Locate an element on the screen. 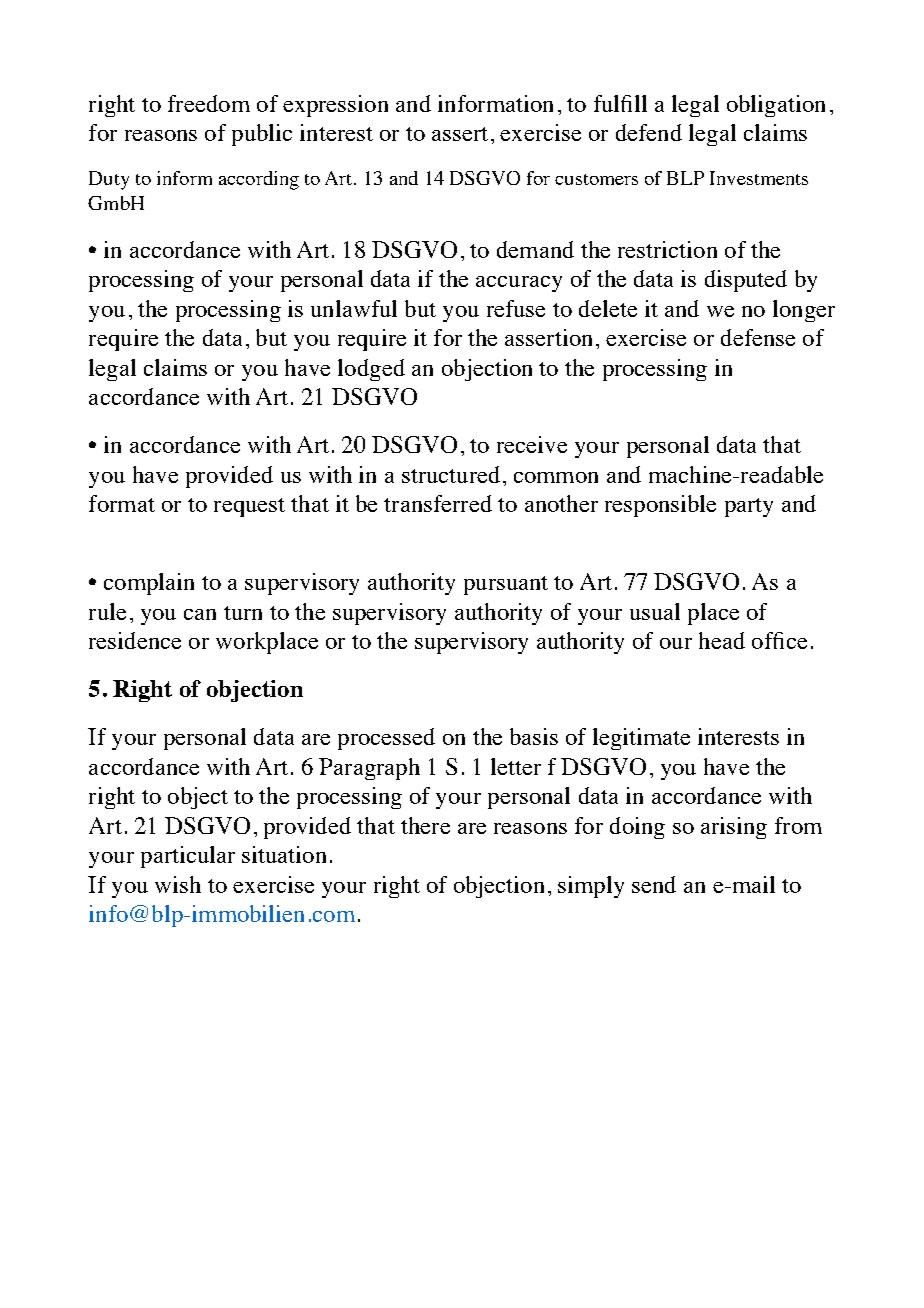  transferred is located at coordinates (438, 503).
